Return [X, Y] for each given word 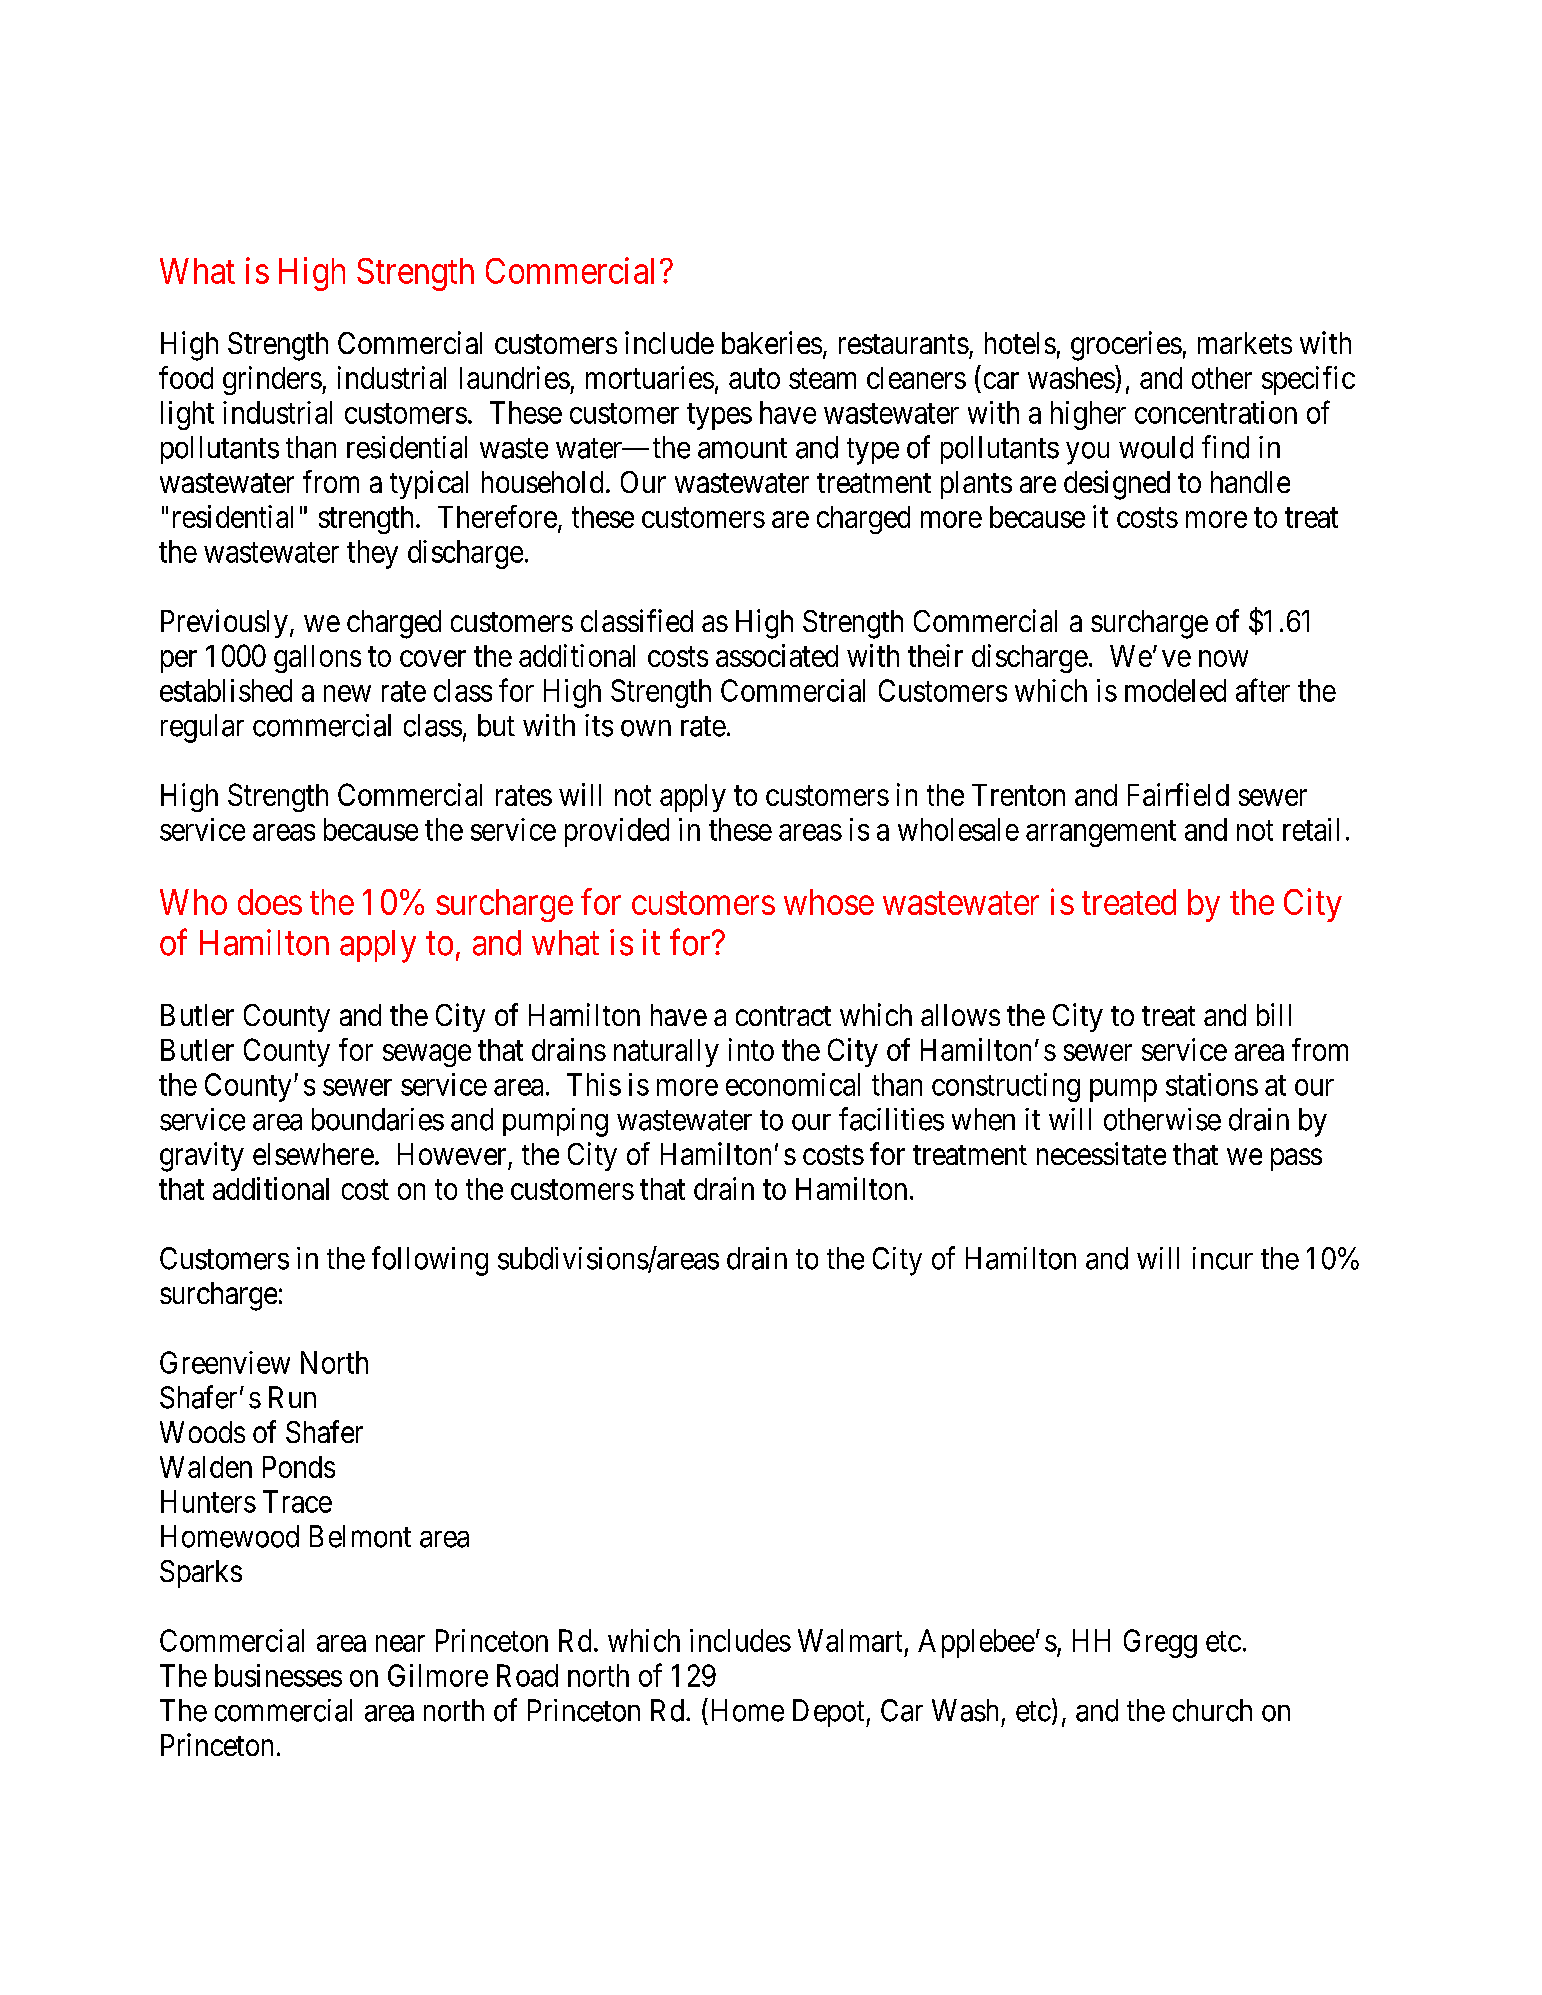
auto [754, 379]
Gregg [1160, 1643]
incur [1223, 1258]
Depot [830, 1713]
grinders [272, 380]
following [430, 1261]
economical [793, 1084]
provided [617, 832]
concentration [1216, 412]
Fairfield [1178, 794]
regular [202, 728]
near [400, 1643]
